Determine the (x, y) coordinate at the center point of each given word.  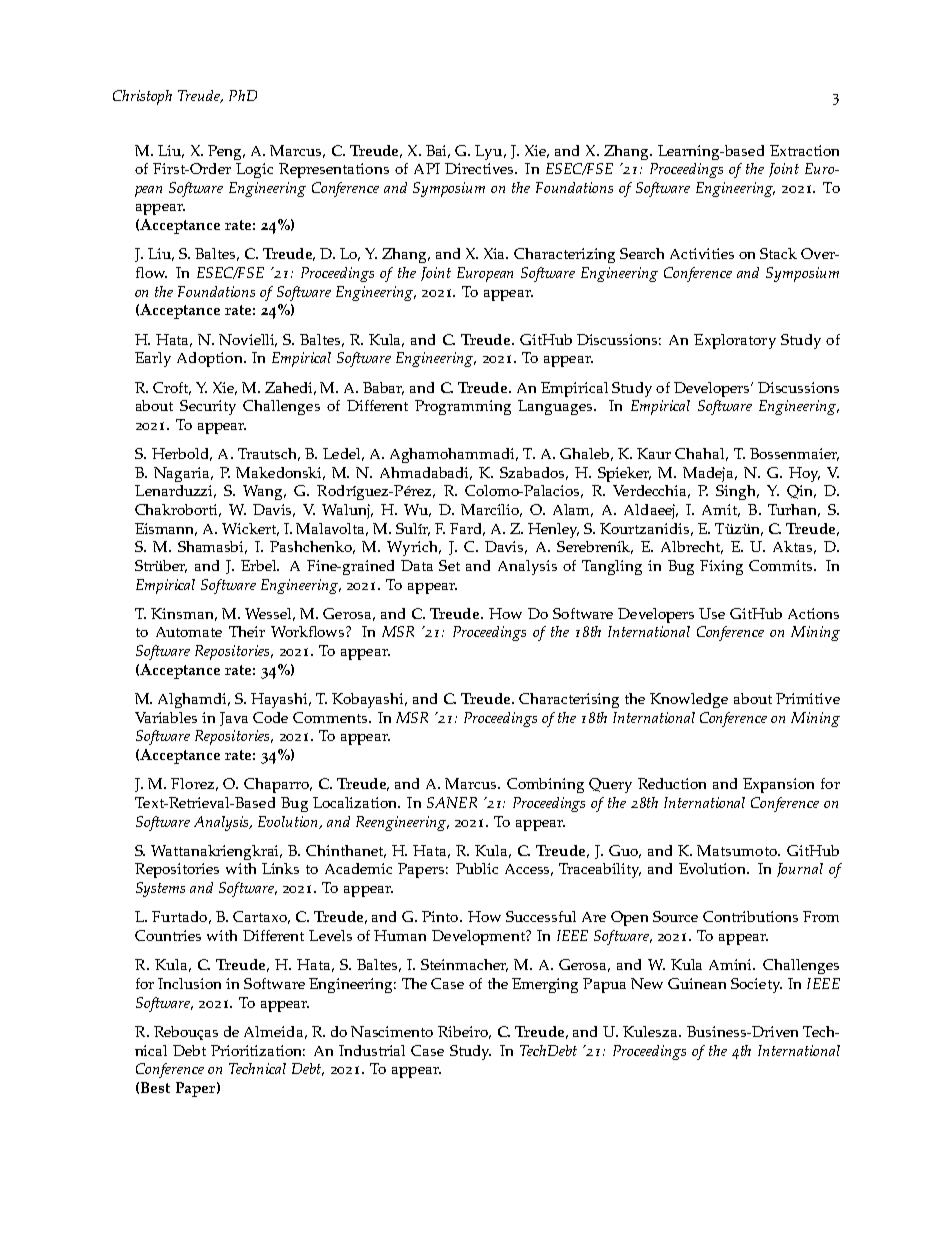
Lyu (490, 152)
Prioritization (258, 1050)
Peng (226, 152)
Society (756, 985)
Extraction (804, 150)
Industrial (372, 1050)
